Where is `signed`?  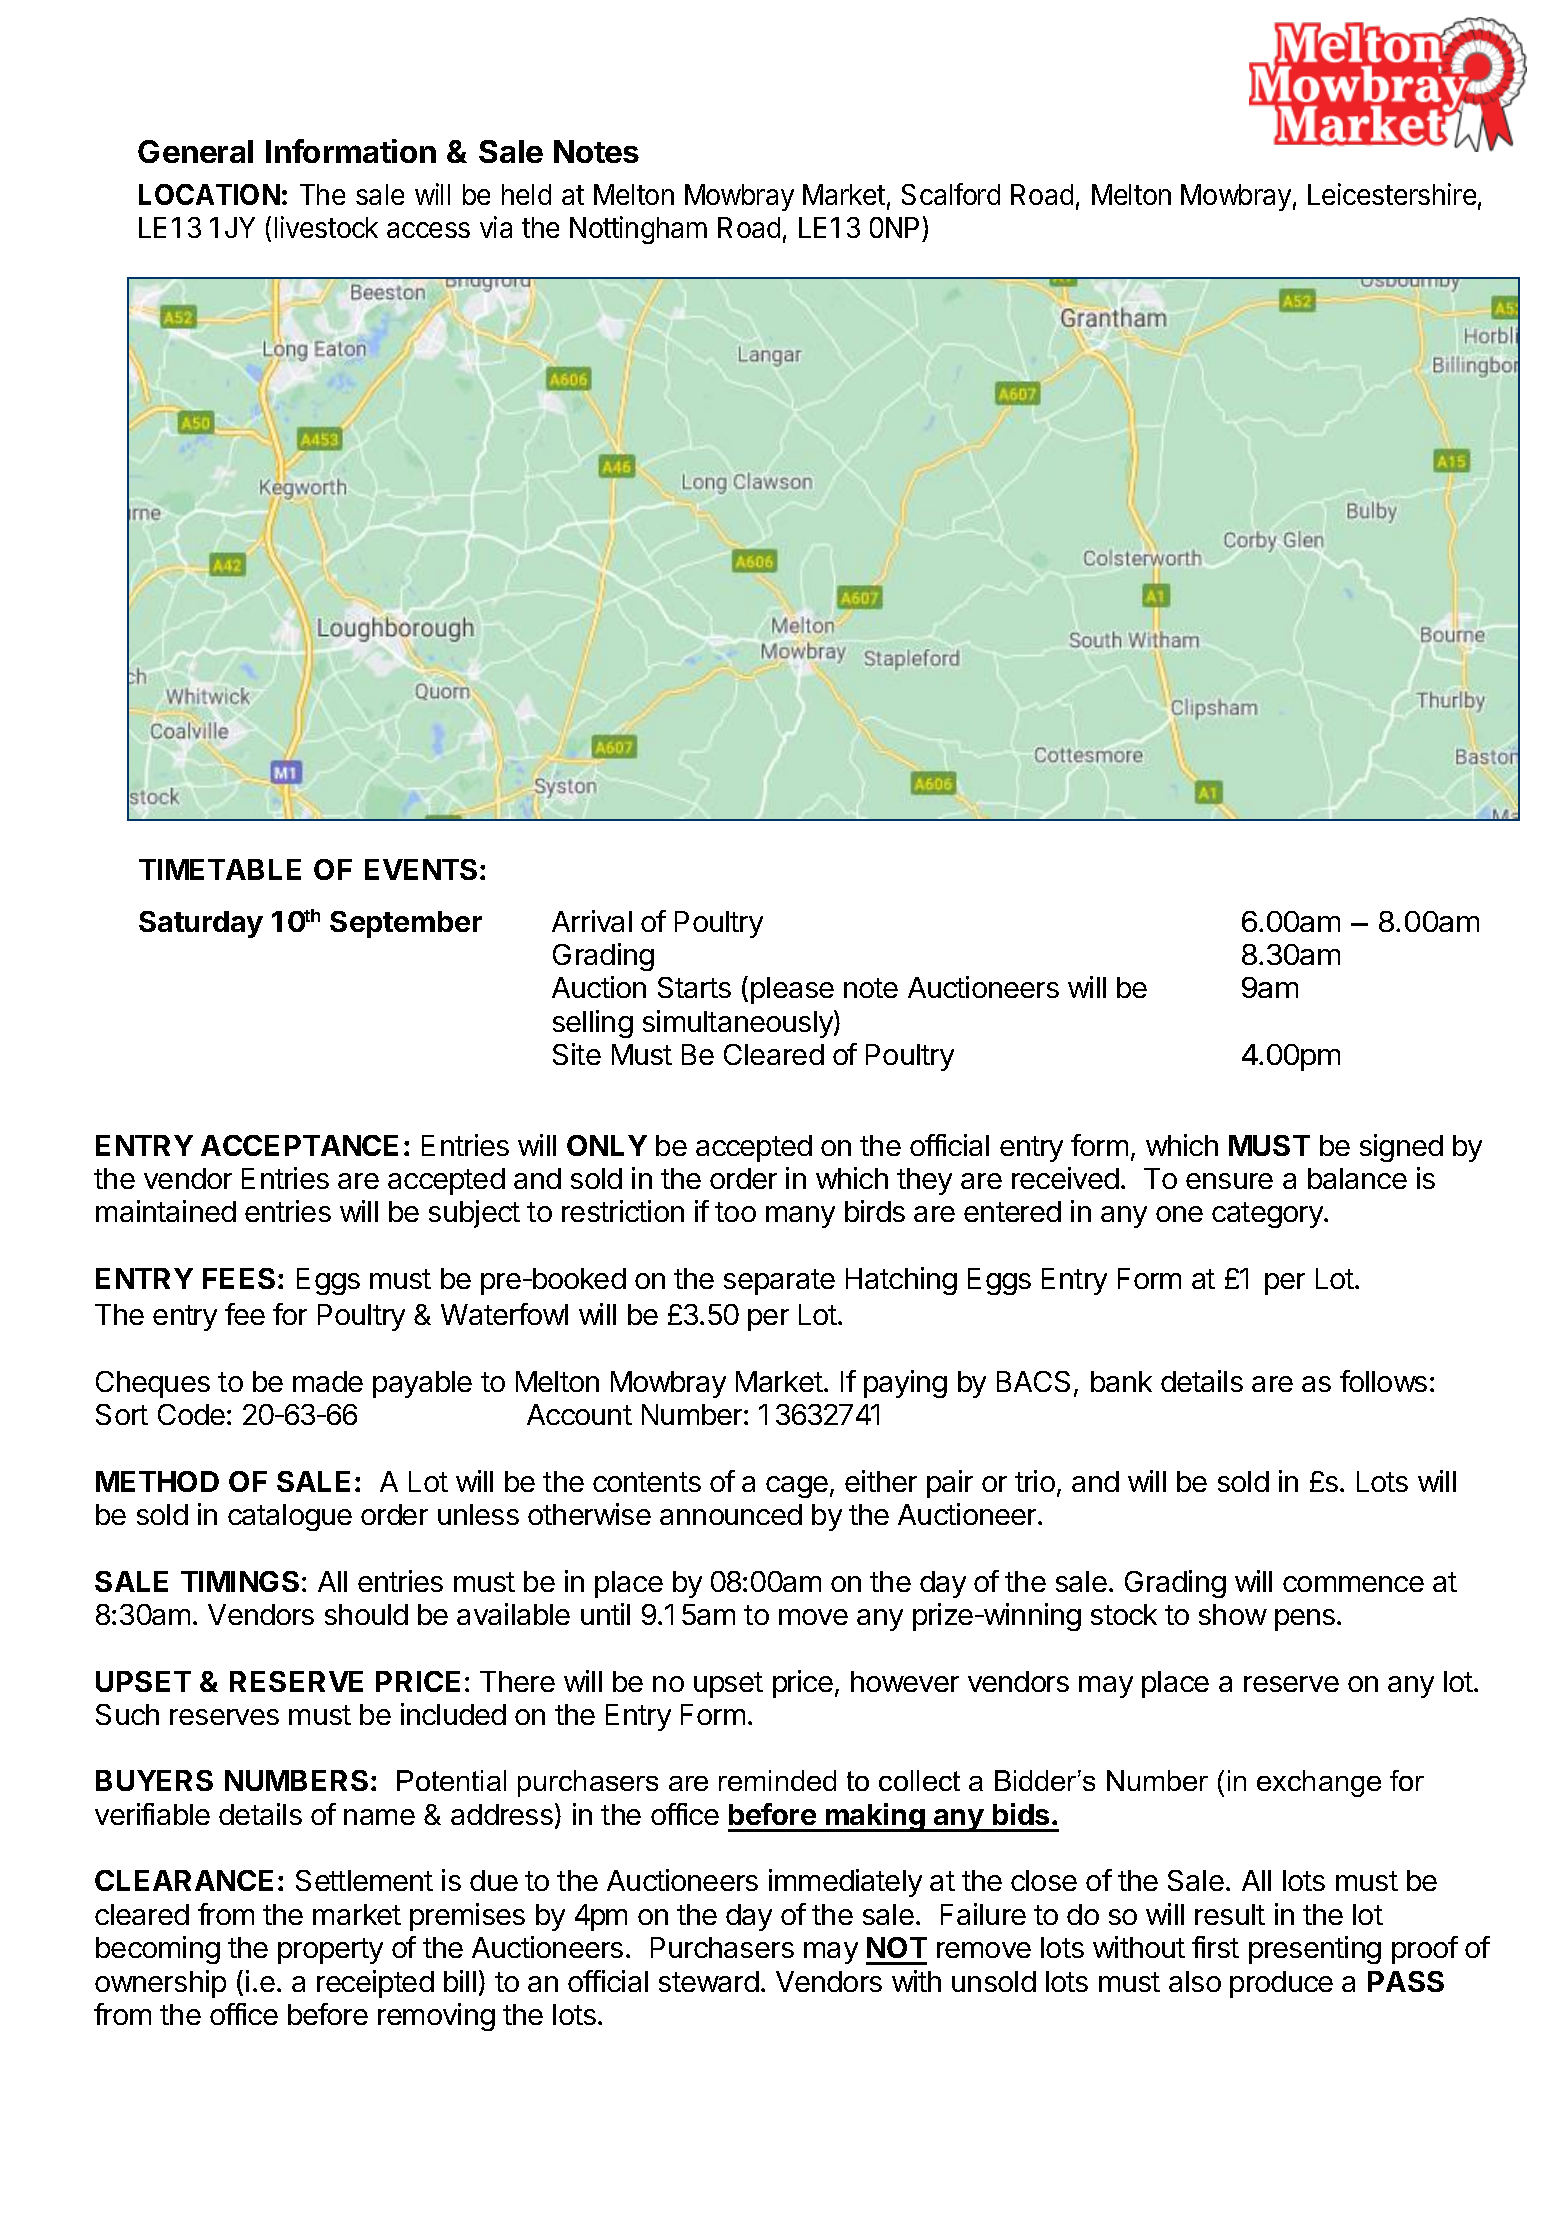
signed is located at coordinates (1401, 1148).
